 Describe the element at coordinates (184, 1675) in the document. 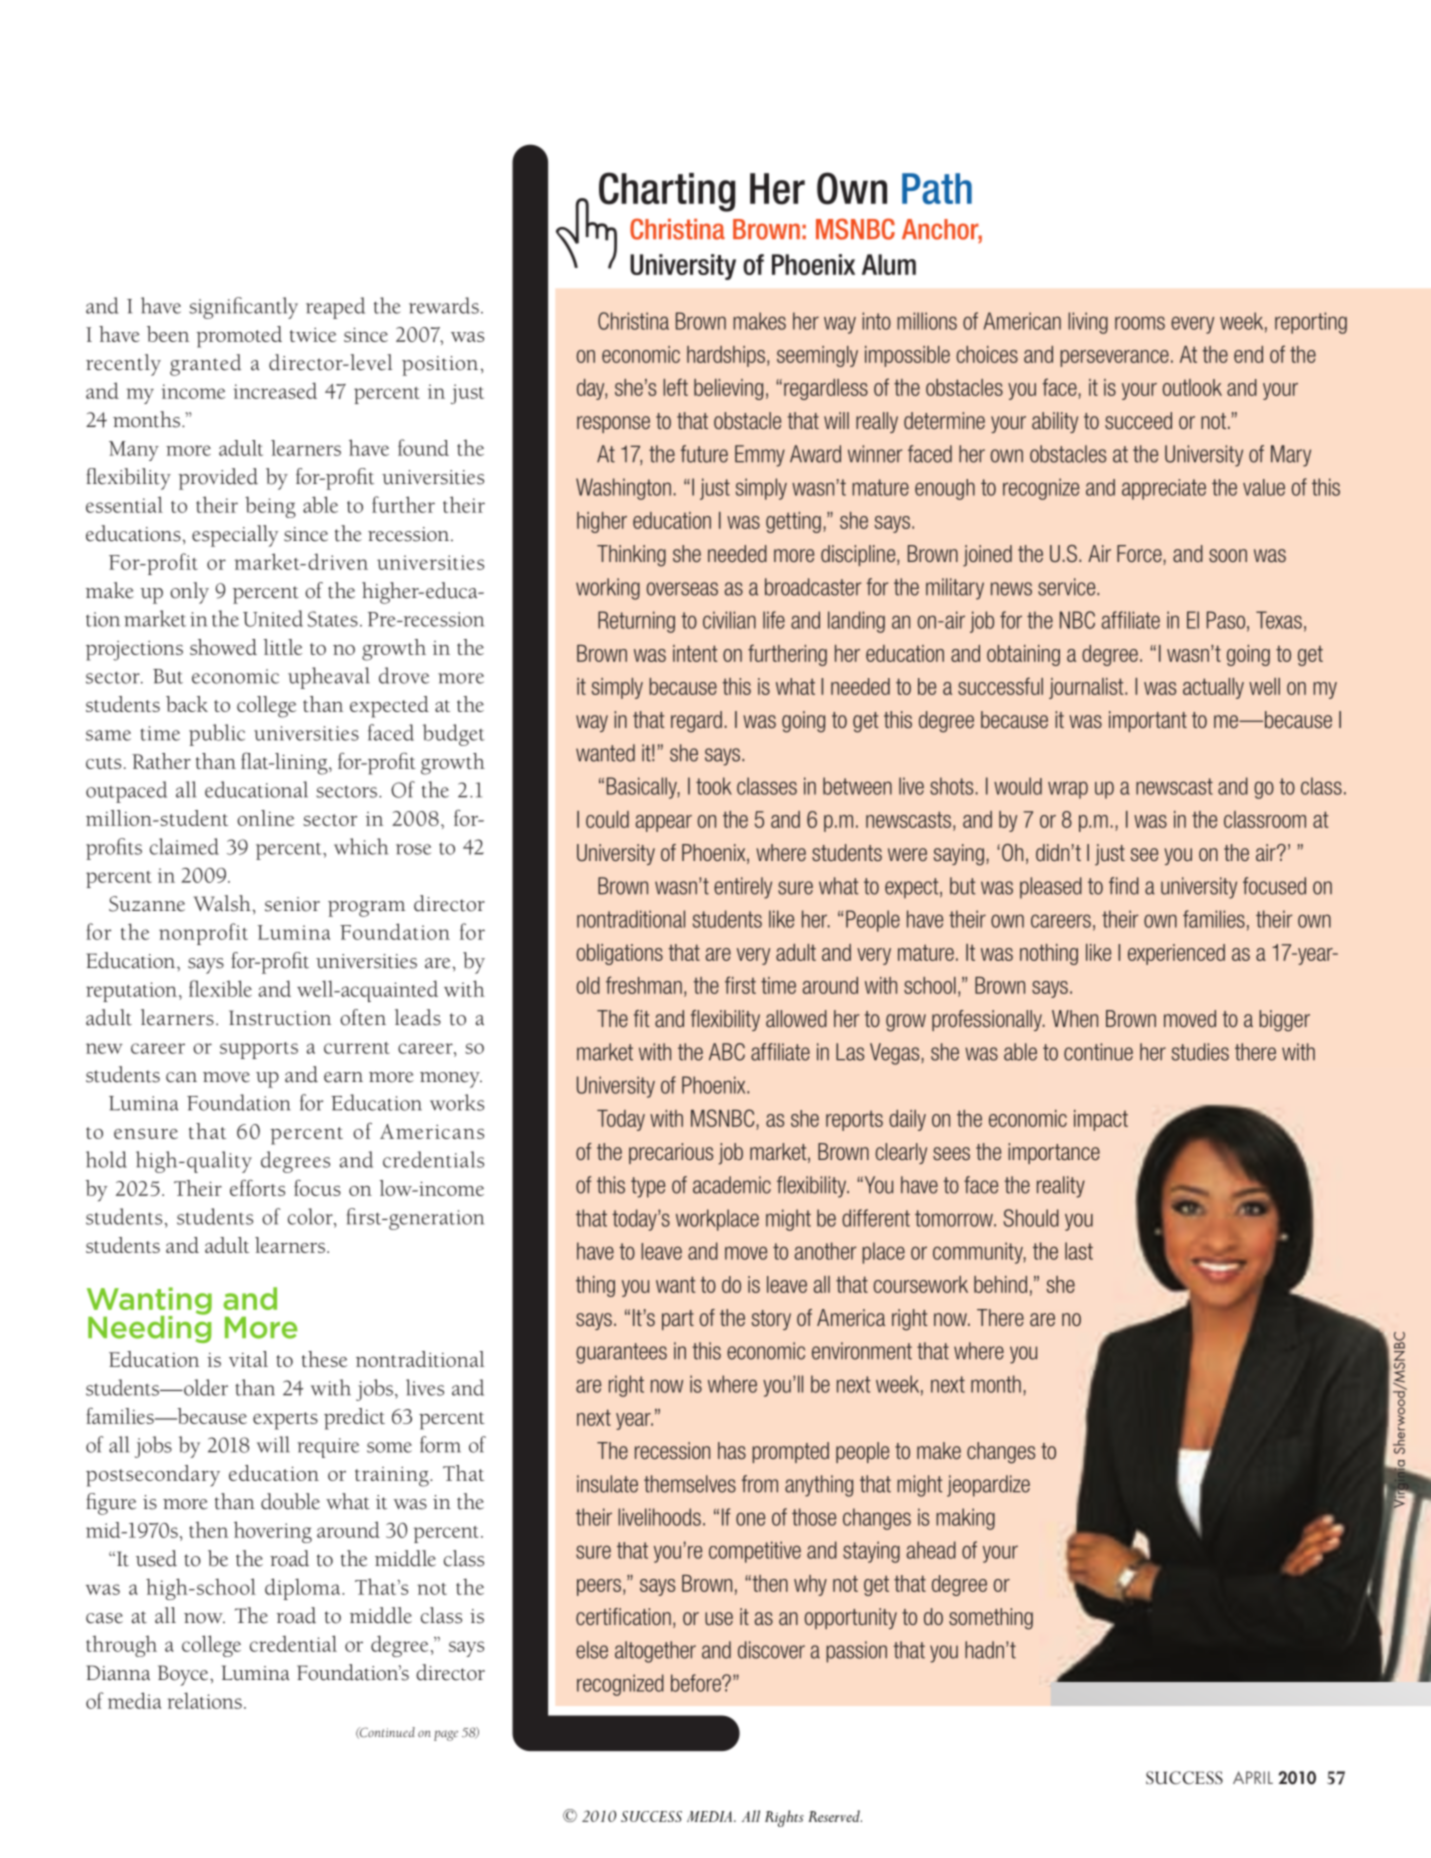

I see `Boyce` at that location.
